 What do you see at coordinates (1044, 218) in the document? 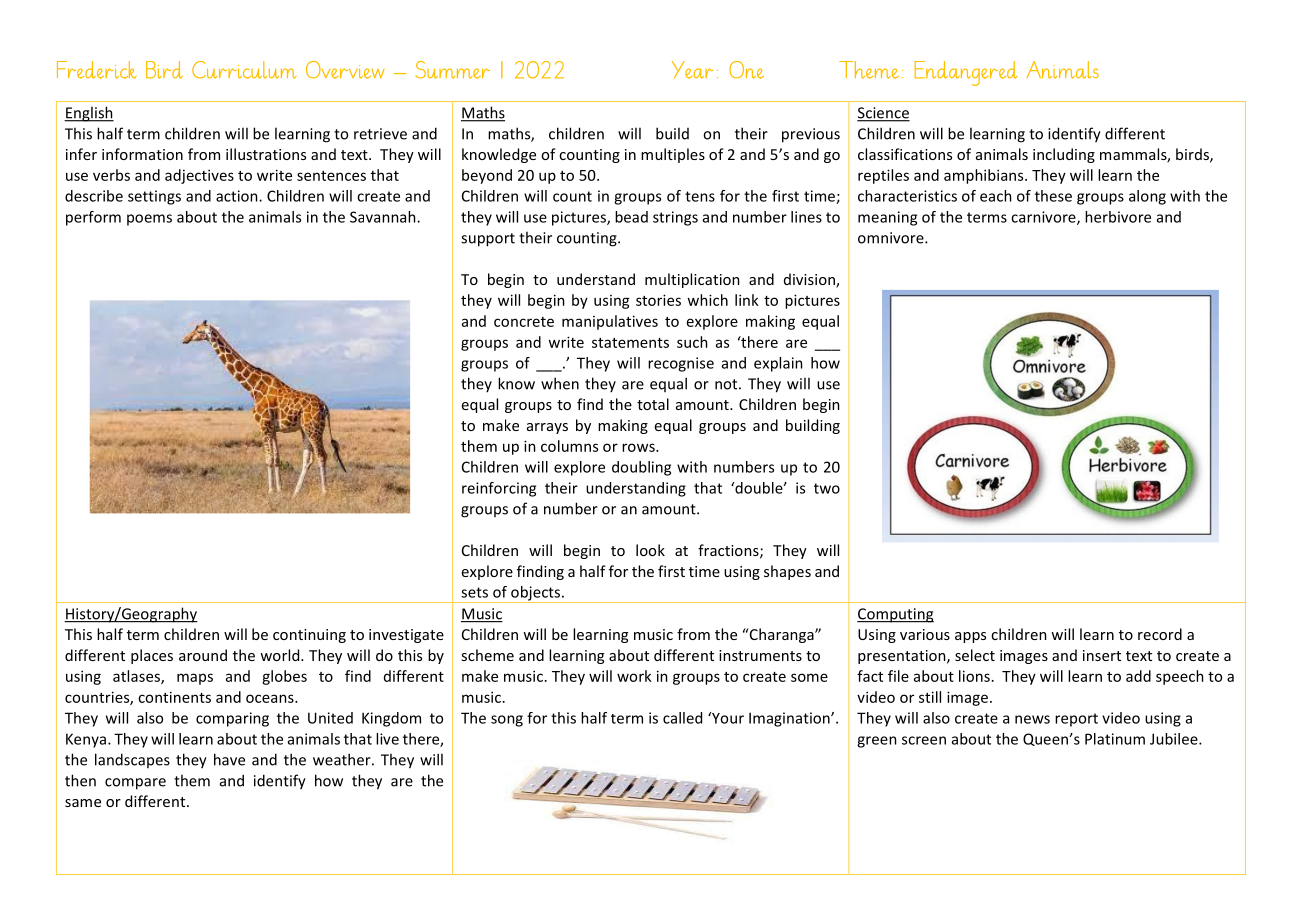
I see `carnivore` at bounding box center [1044, 218].
